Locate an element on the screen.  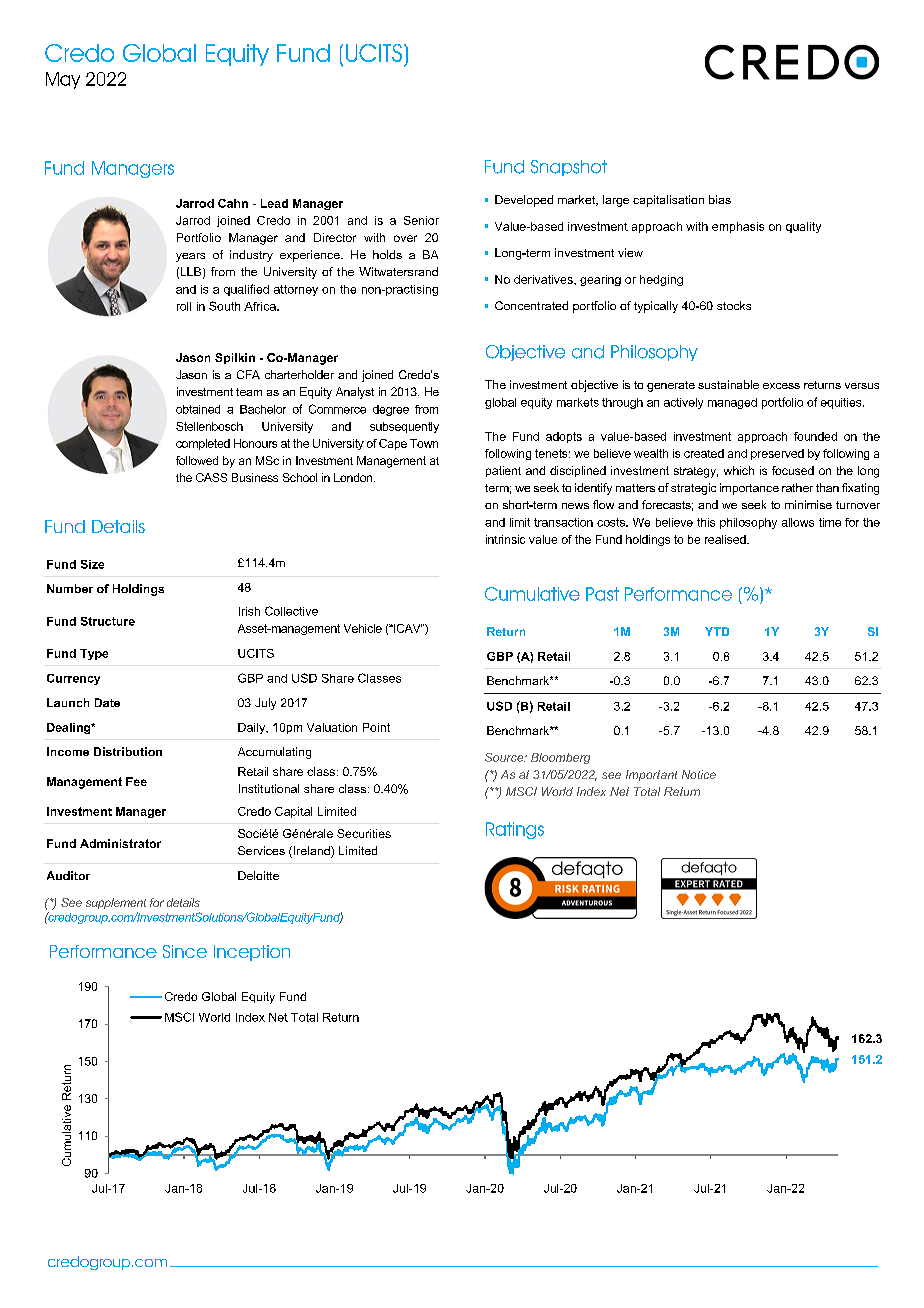
Snapshot is located at coordinates (569, 168).
